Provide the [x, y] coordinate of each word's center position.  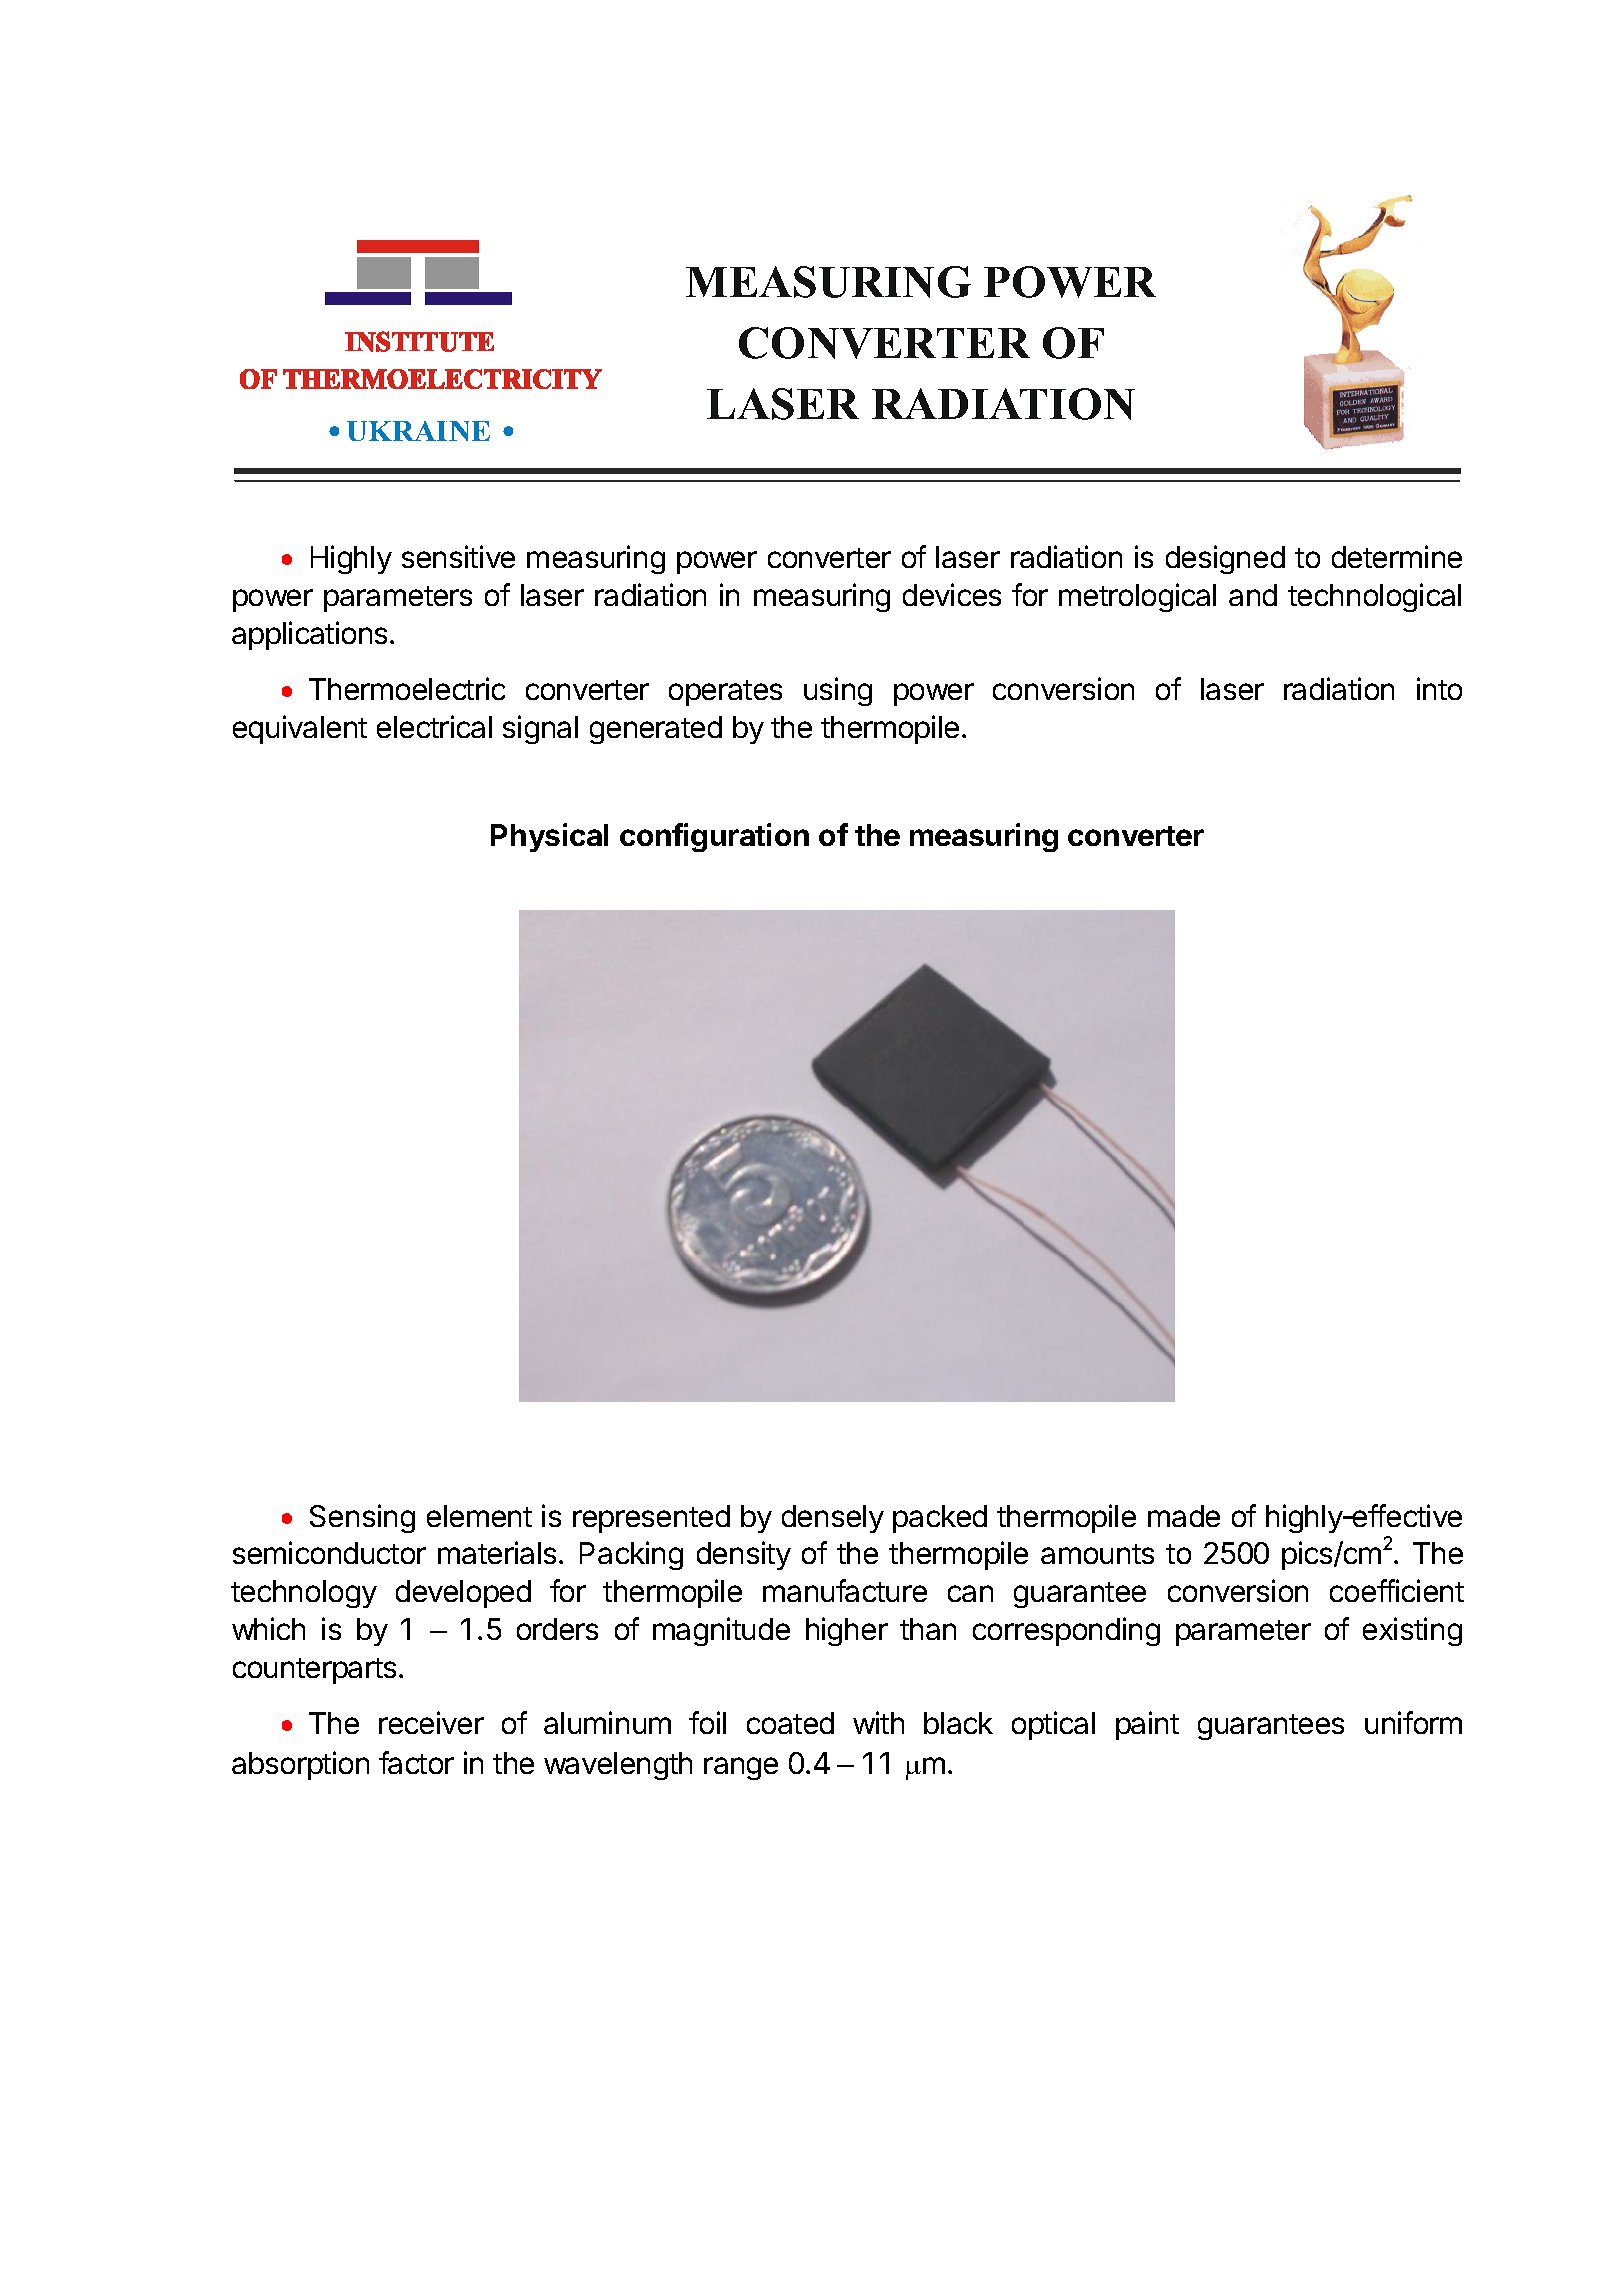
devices [952, 594]
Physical [549, 837]
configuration [714, 837]
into [1439, 688]
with [878, 1722]
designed [1225, 559]
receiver [431, 1722]
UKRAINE [418, 431]
